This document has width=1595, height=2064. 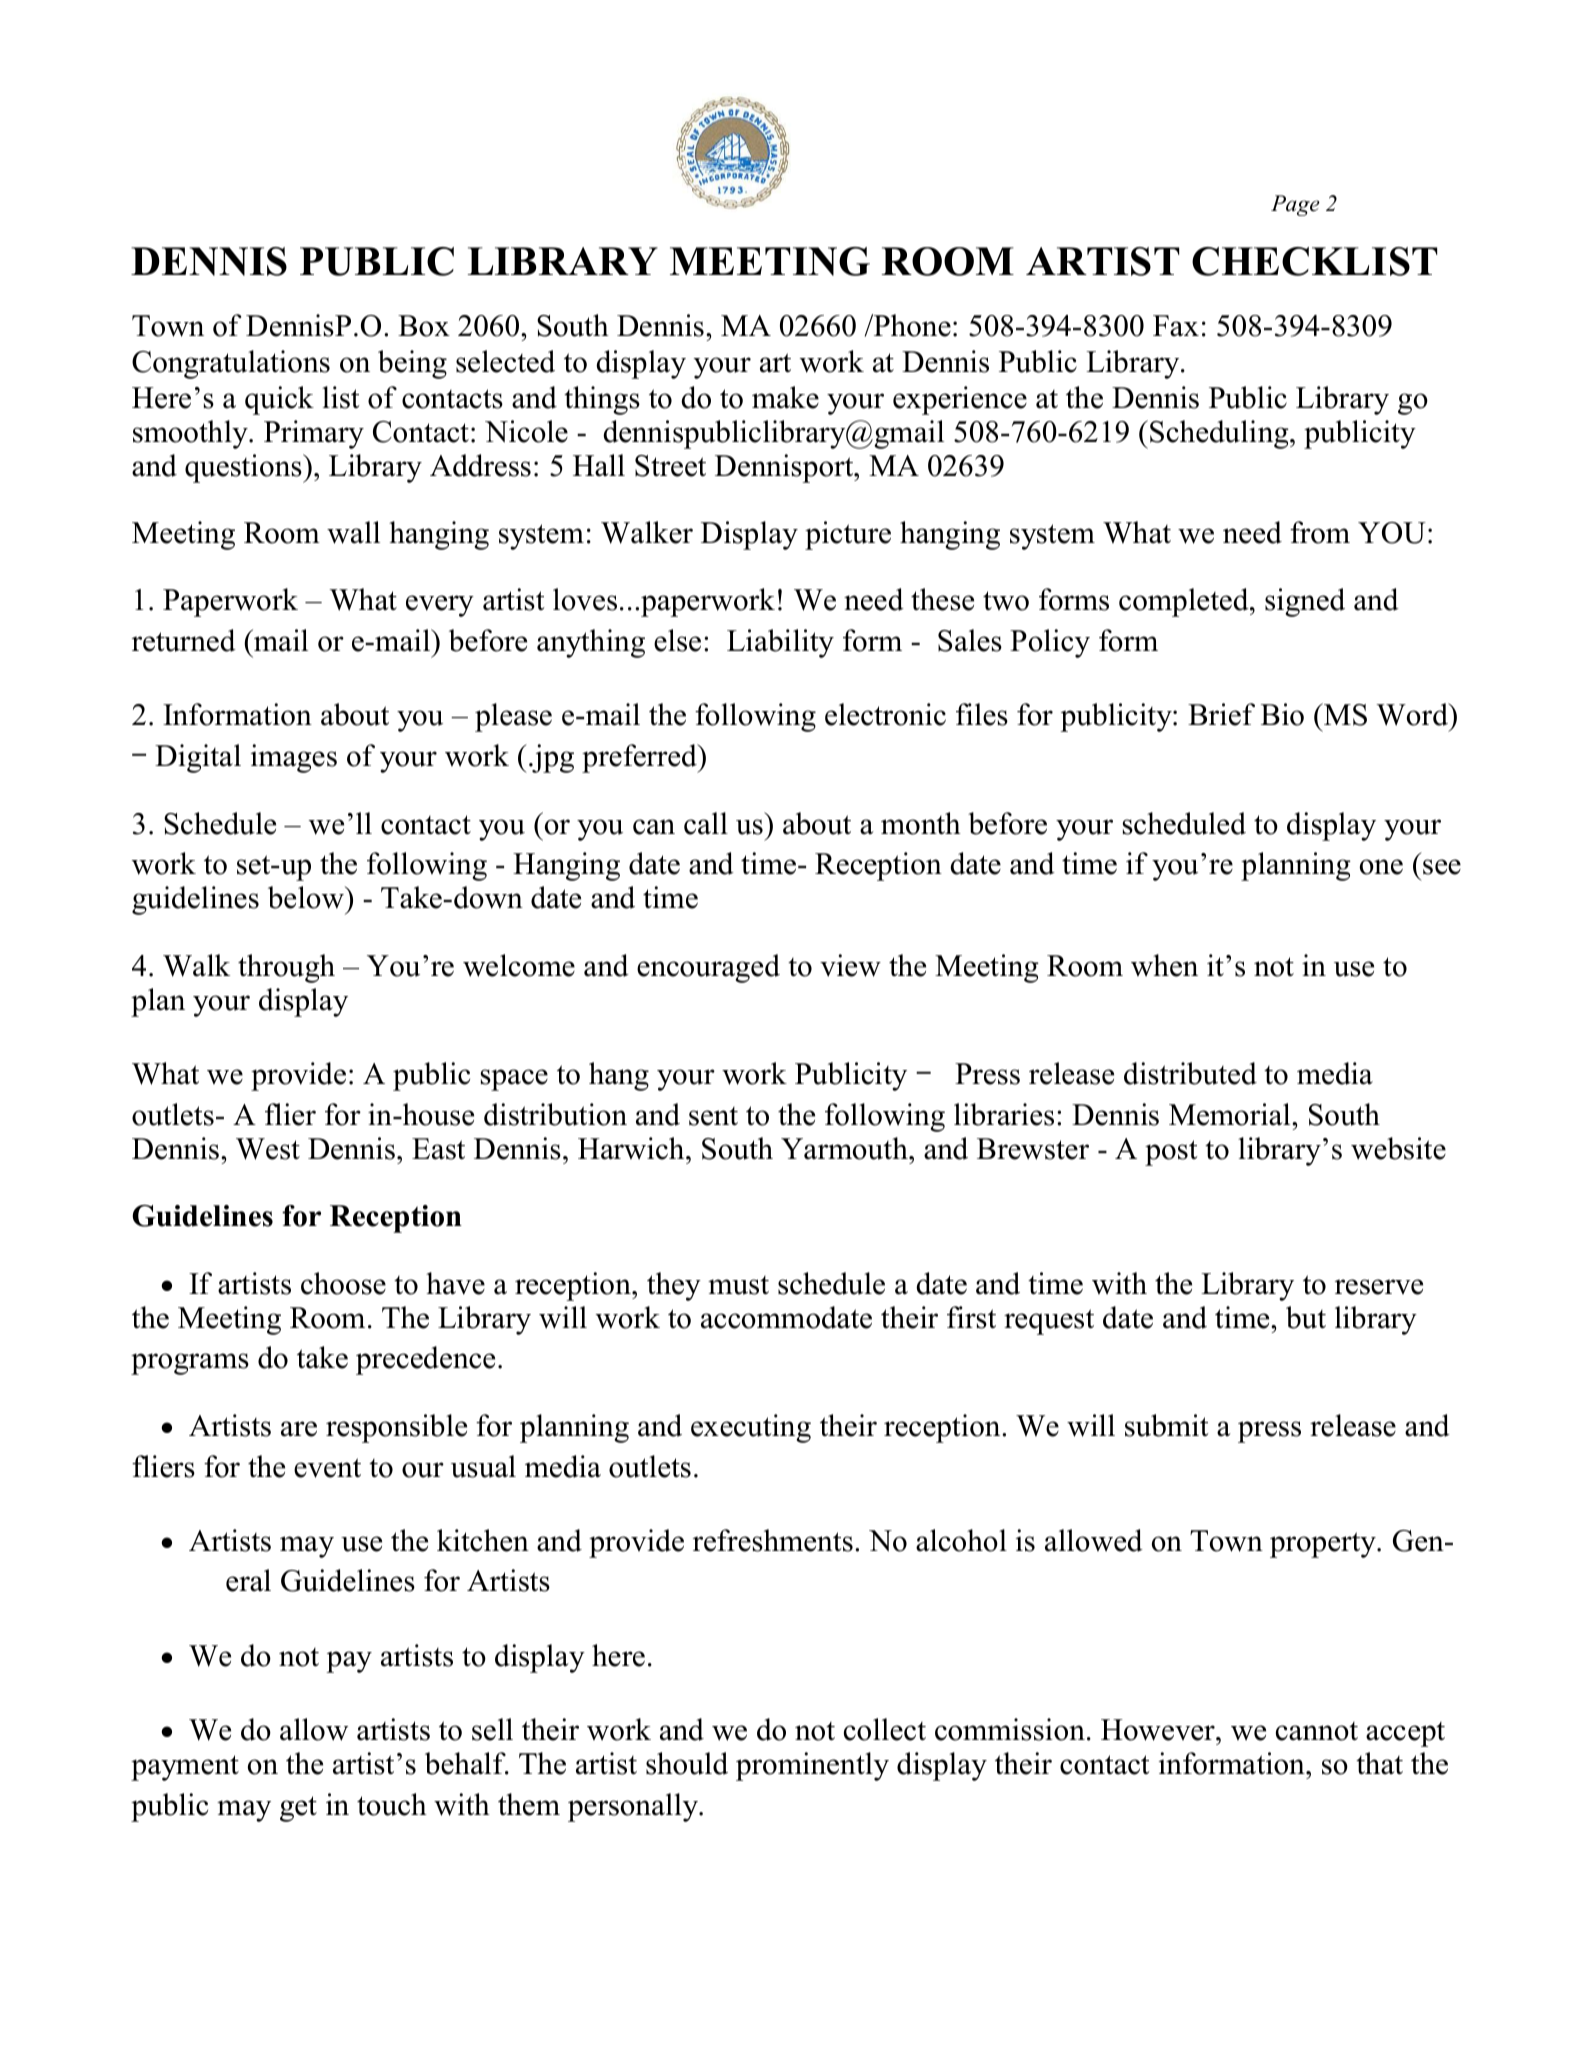 I want to click on Page, so click(x=1295, y=205).
